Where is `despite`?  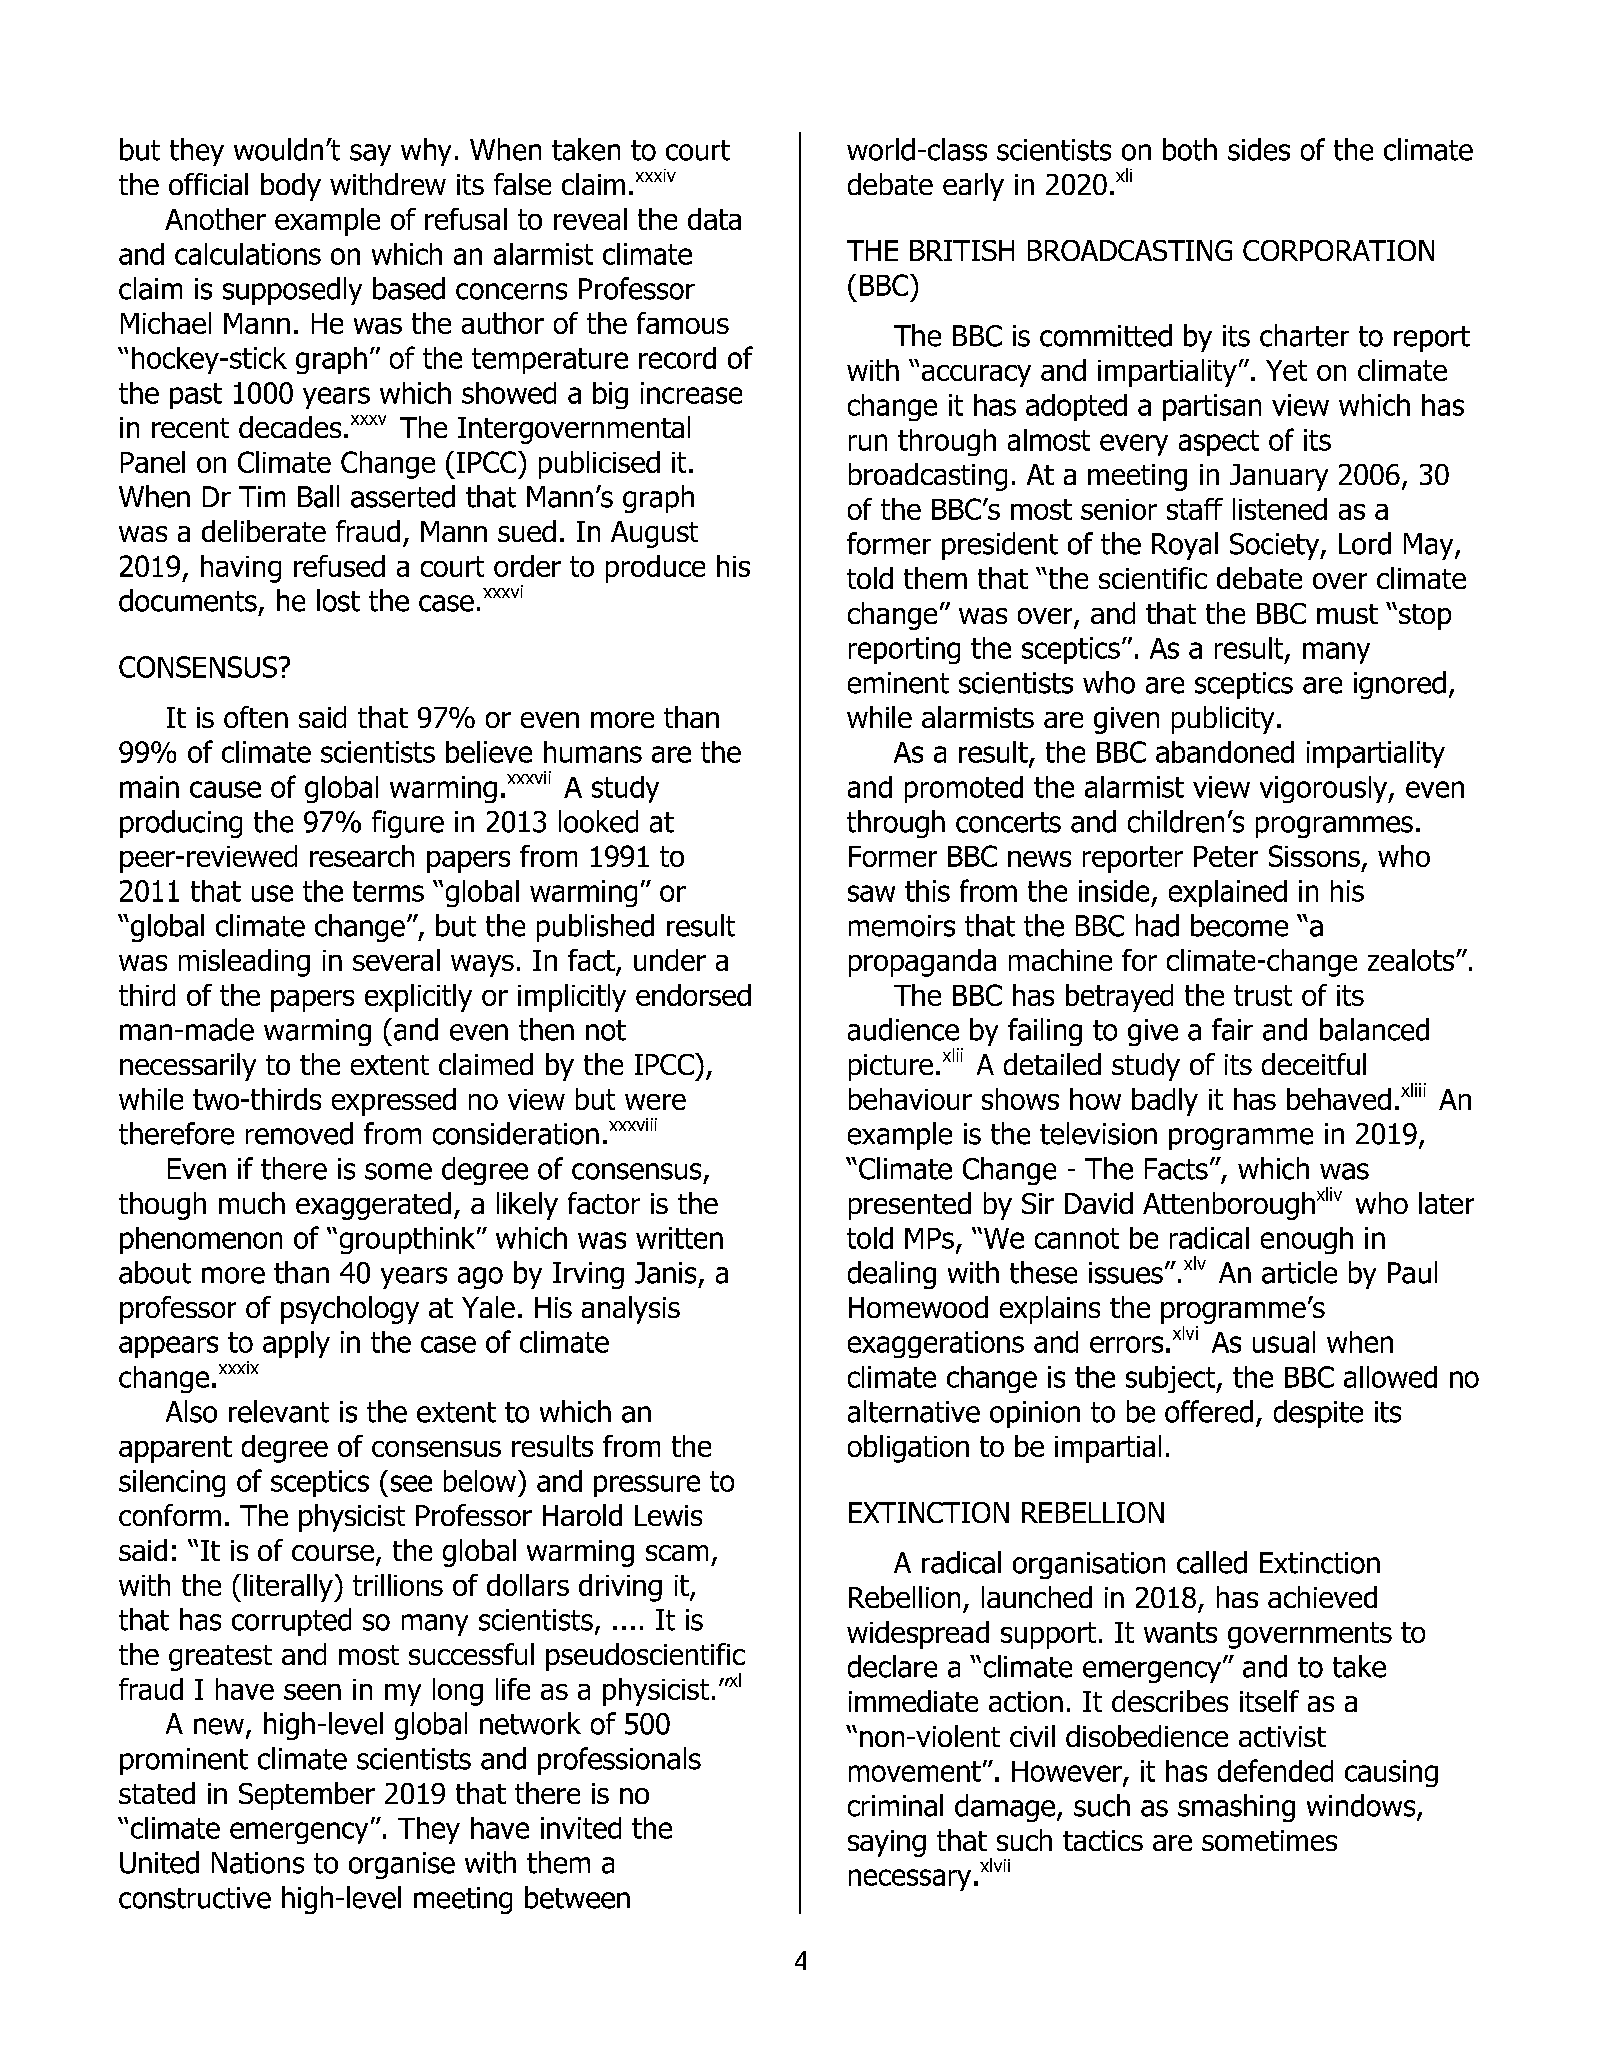
despite is located at coordinates (1318, 1414).
